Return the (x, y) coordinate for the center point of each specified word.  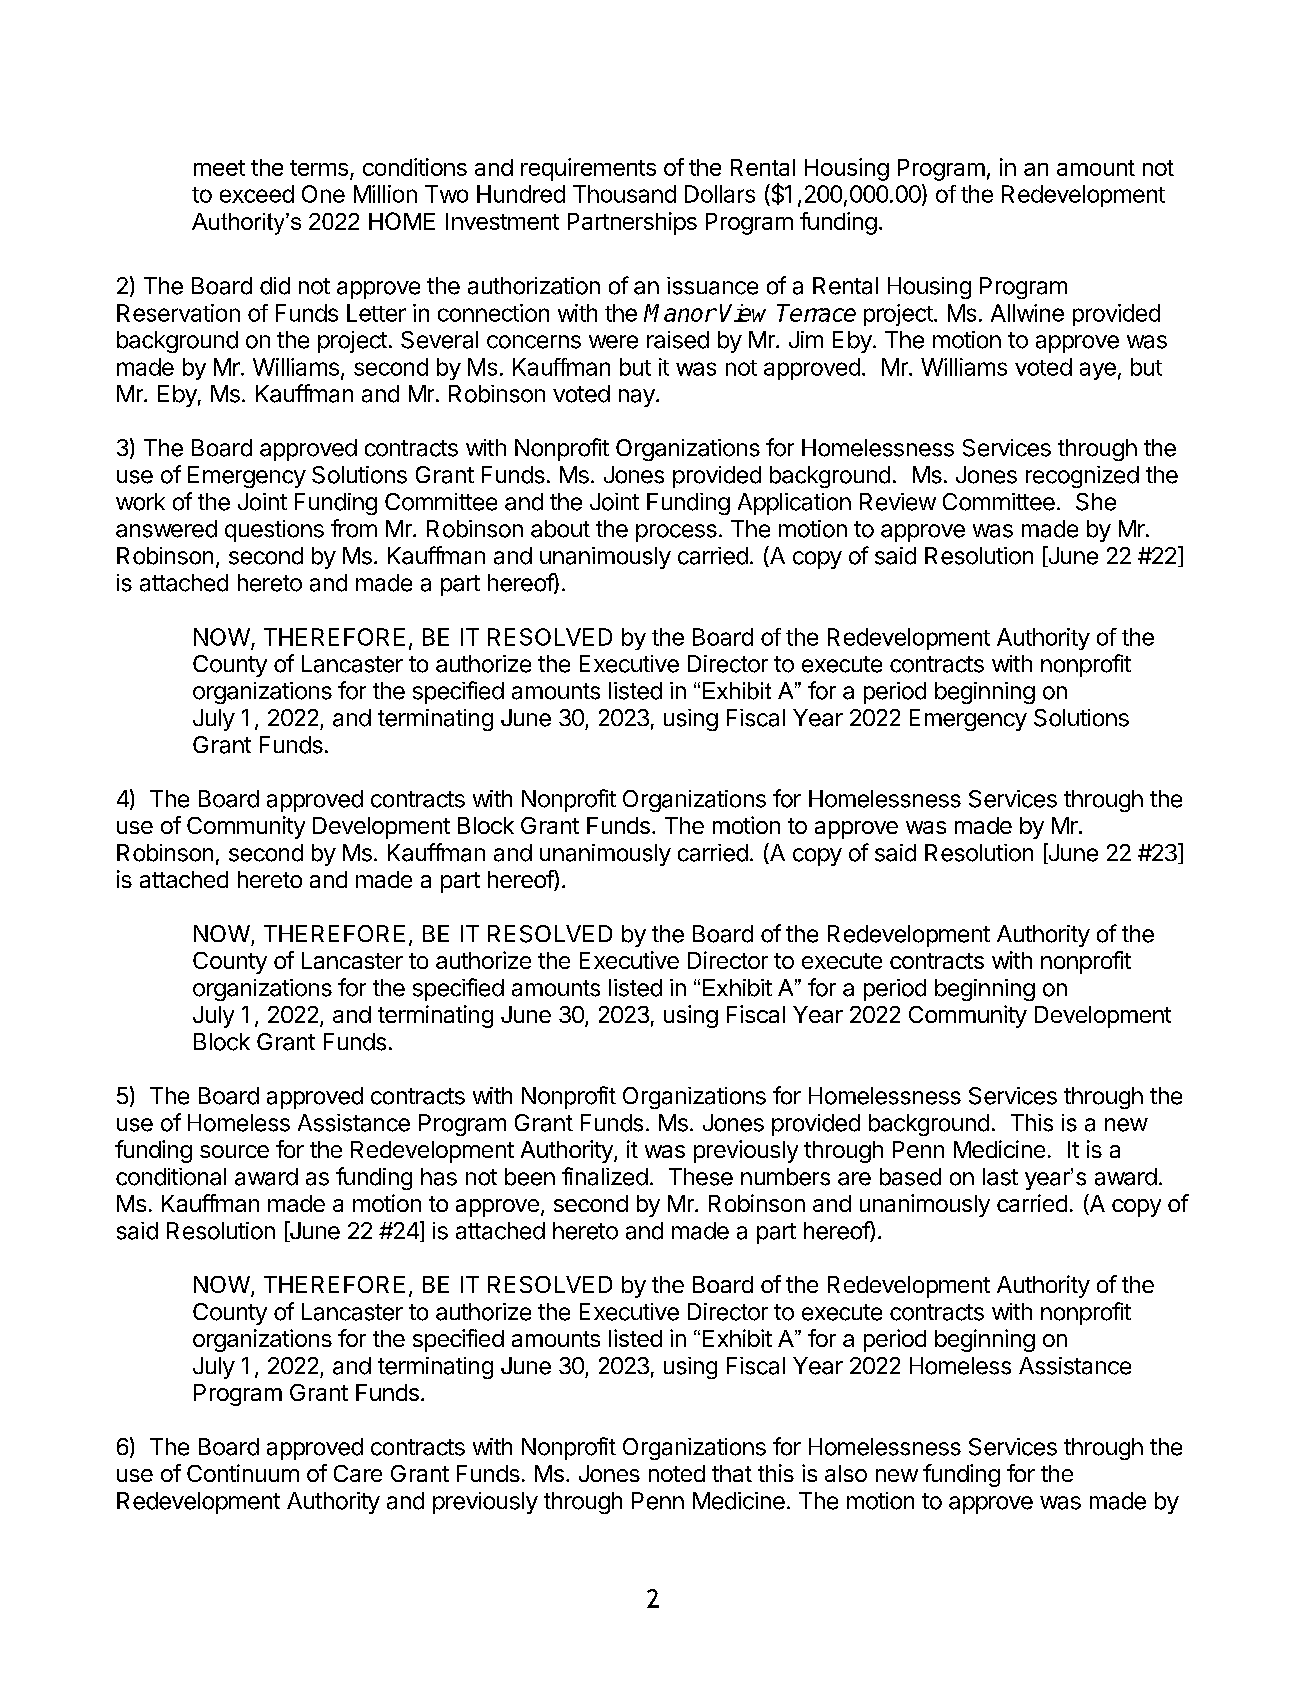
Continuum (243, 1473)
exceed (257, 194)
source (234, 1151)
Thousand (624, 194)
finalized (605, 1176)
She (1096, 502)
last (1000, 1177)
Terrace (816, 313)
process (676, 533)
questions (274, 531)
